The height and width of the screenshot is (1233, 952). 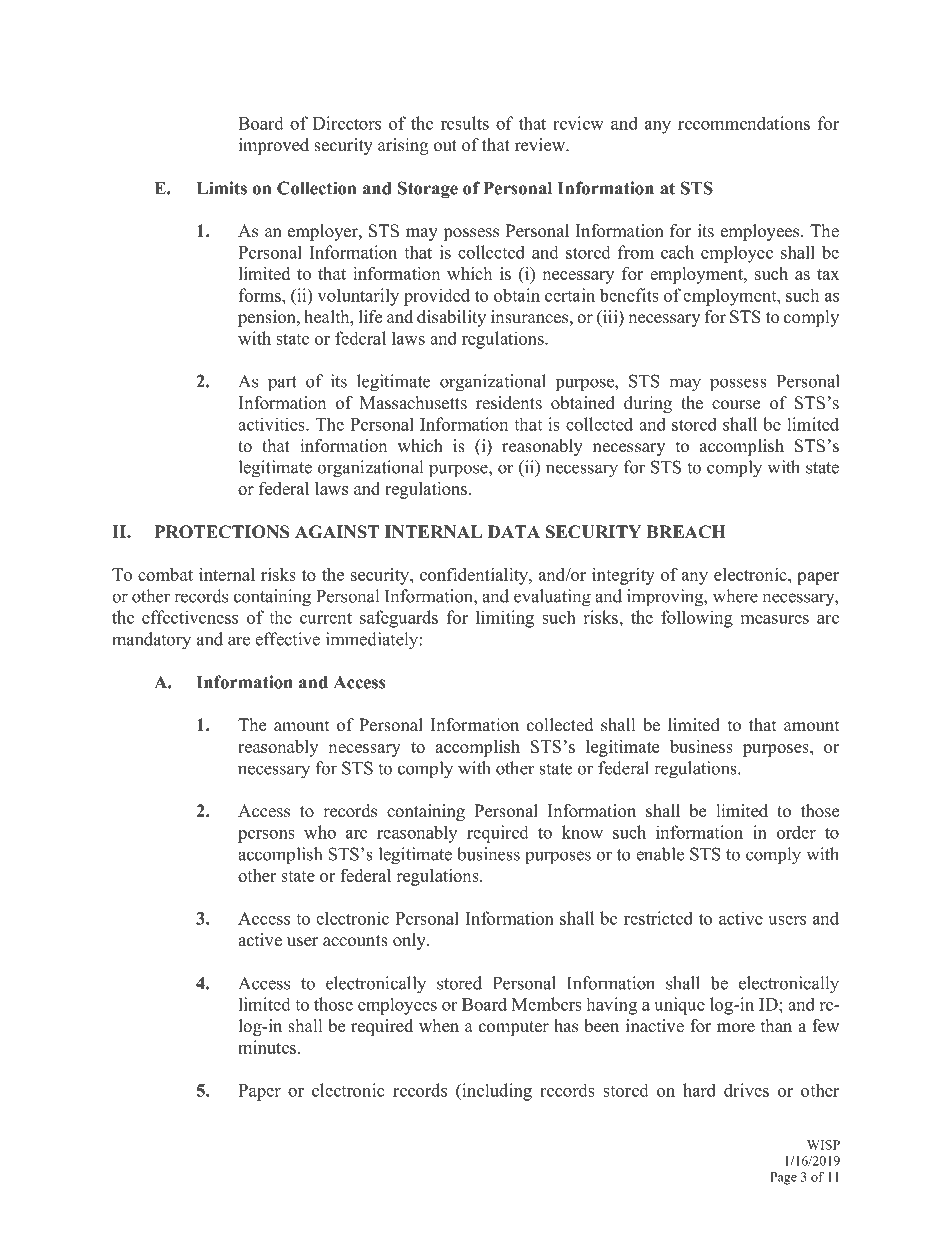 I want to click on persons, so click(x=266, y=836).
